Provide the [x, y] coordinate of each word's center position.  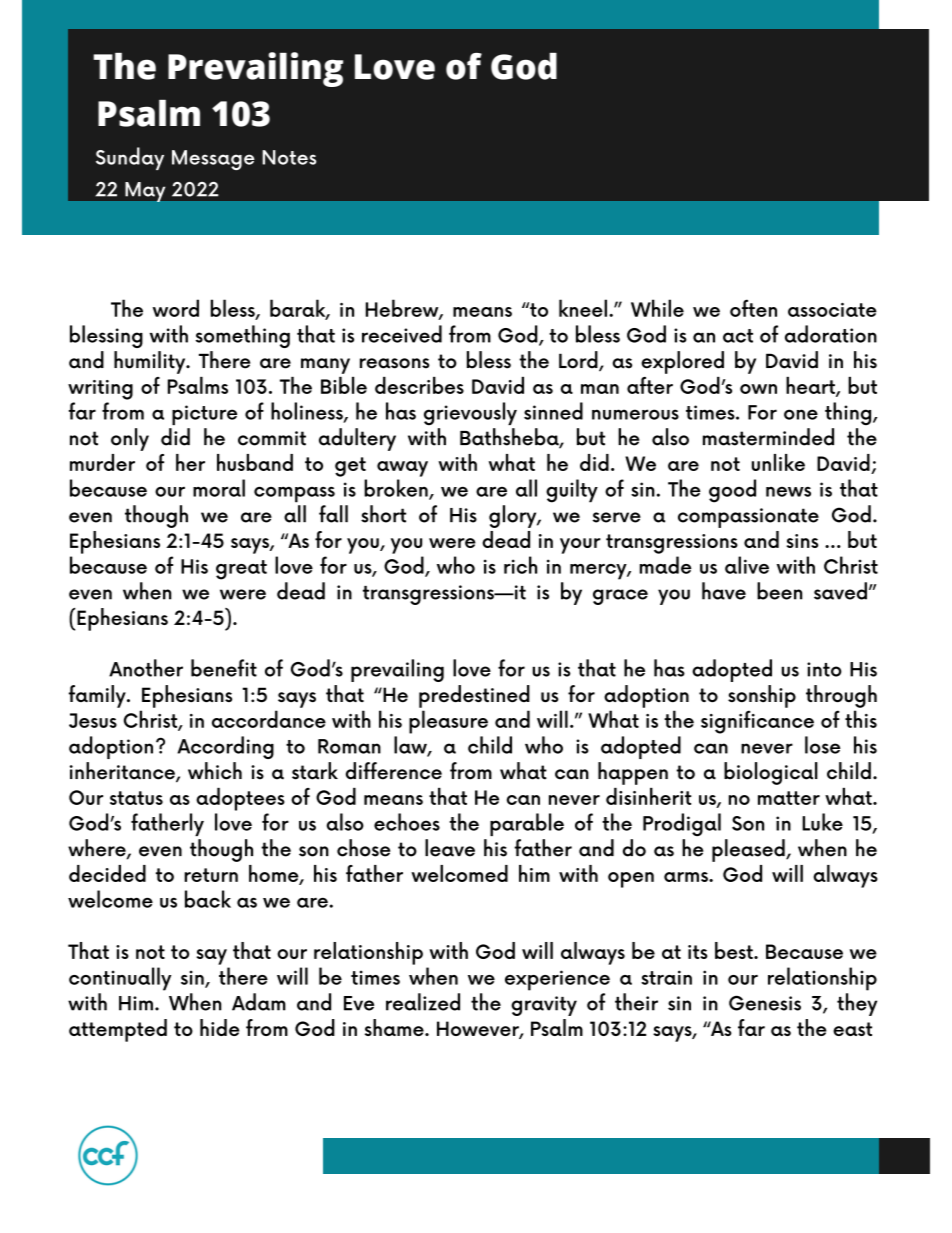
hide [220, 1027]
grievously [470, 413]
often [753, 308]
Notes [289, 157]
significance [757, 722]
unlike [778, 462]
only [130, 439]
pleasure [448, 722]
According [225, 747]
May [145, 192]
